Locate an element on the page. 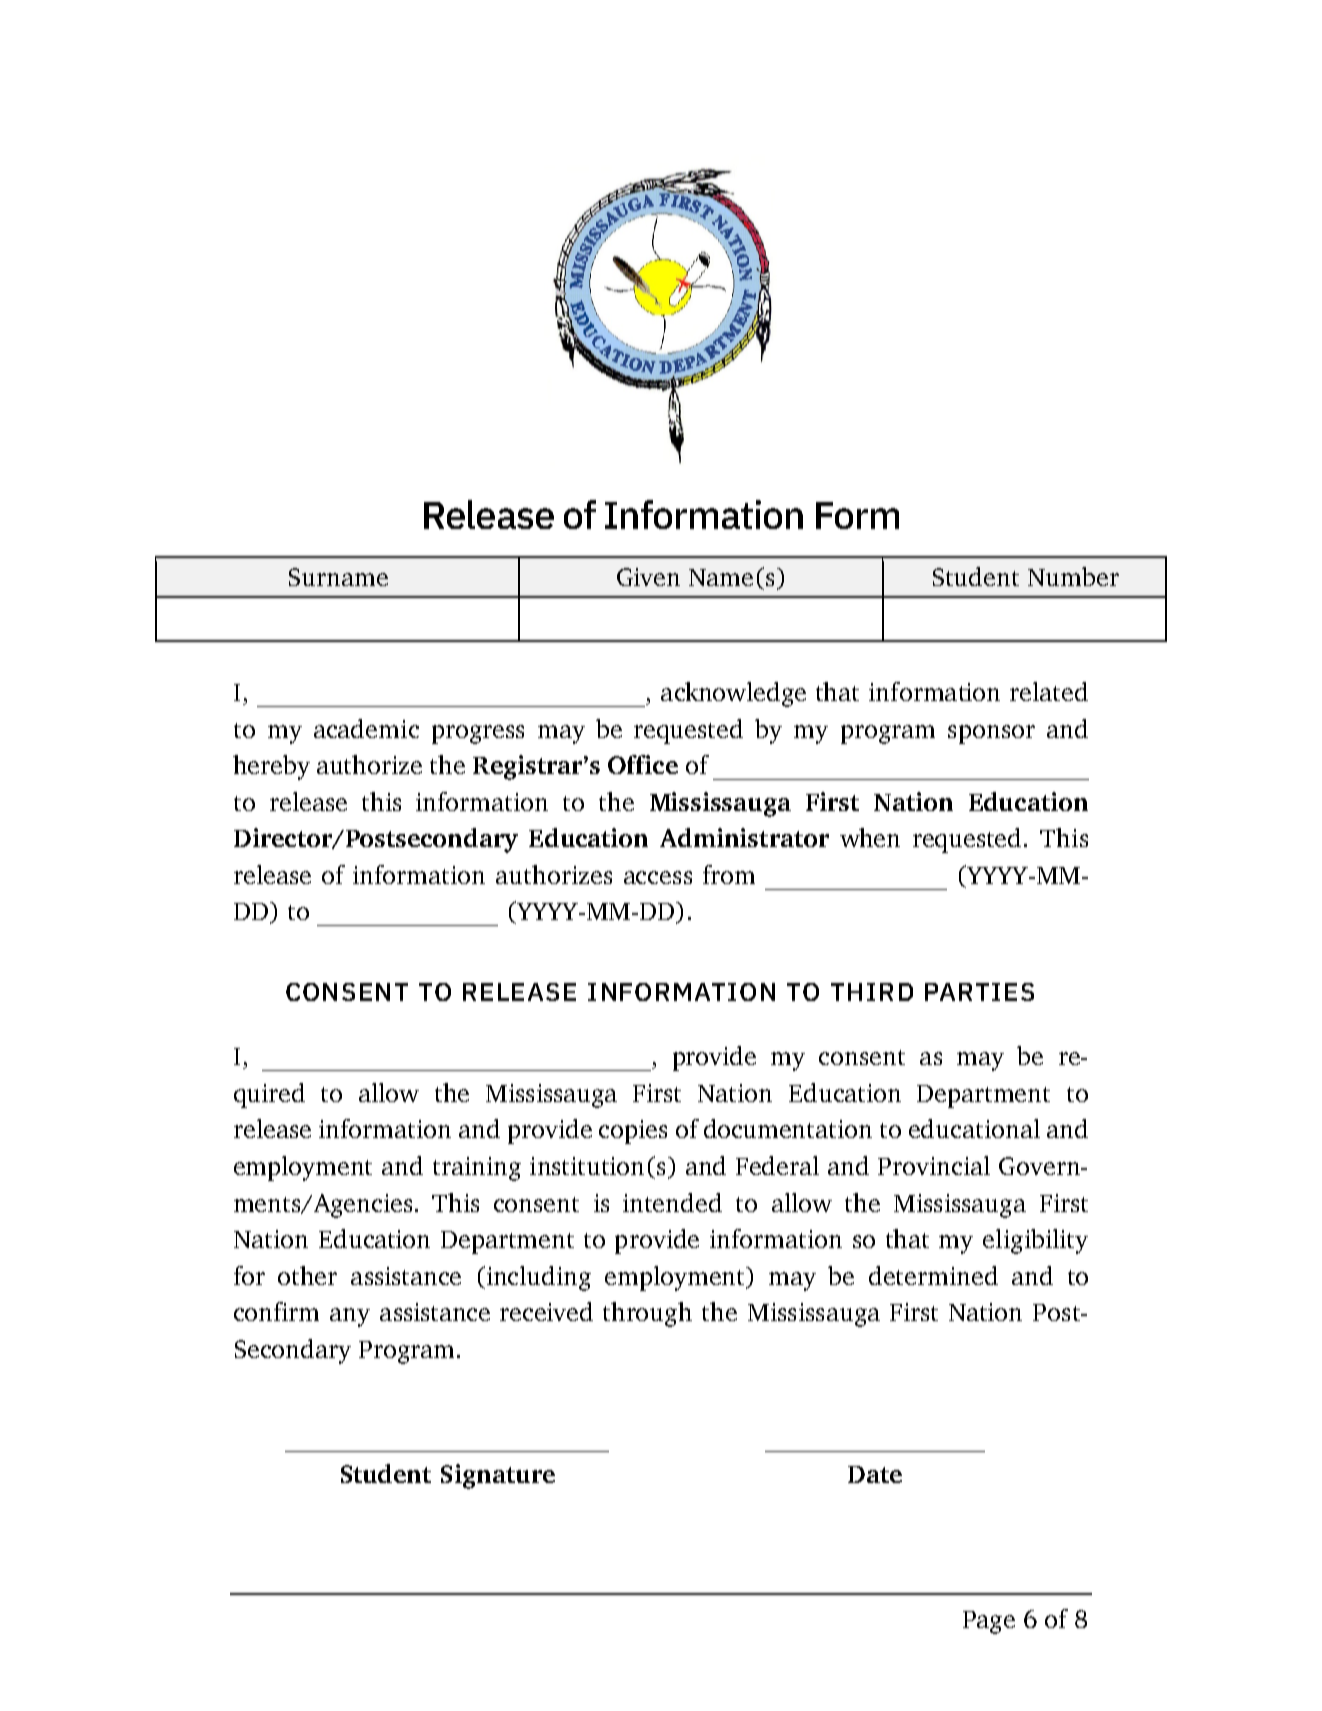 This image has height=1711, width=1322. through is located at coordinates (647, 1314).
